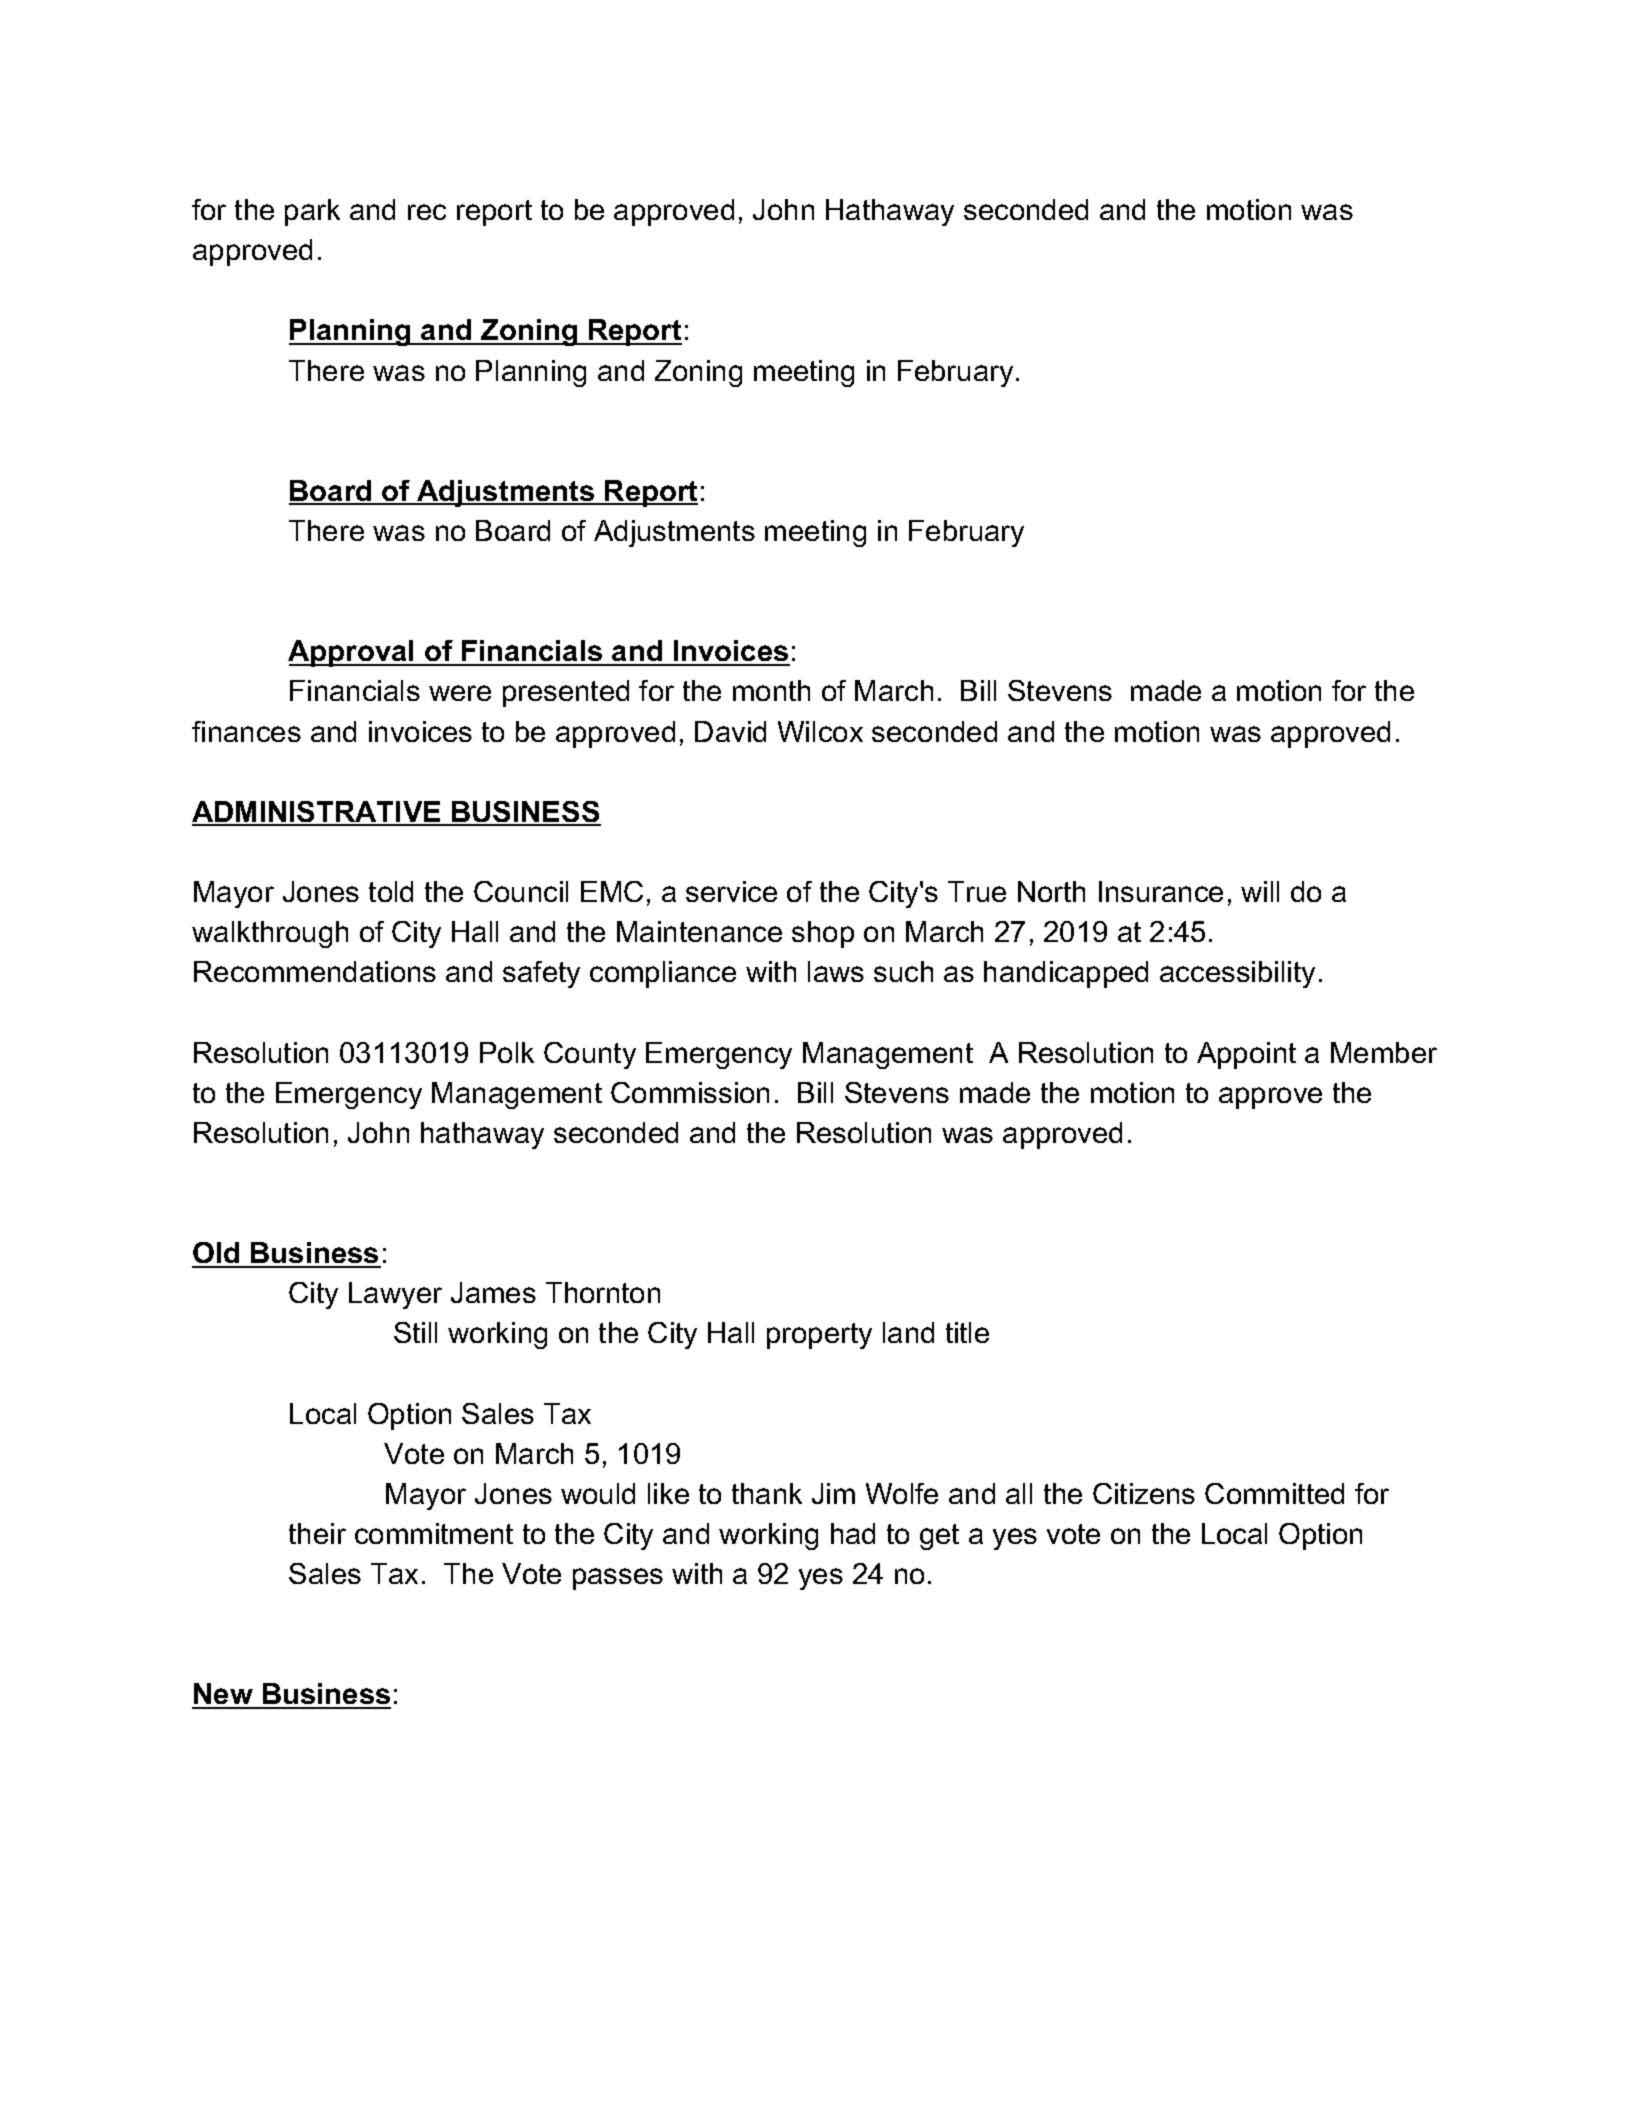 This screenshot has height=2118, width=1636. Describe the element at coordinates (819, 1336) in the screenshot. I see `property` at that location.
